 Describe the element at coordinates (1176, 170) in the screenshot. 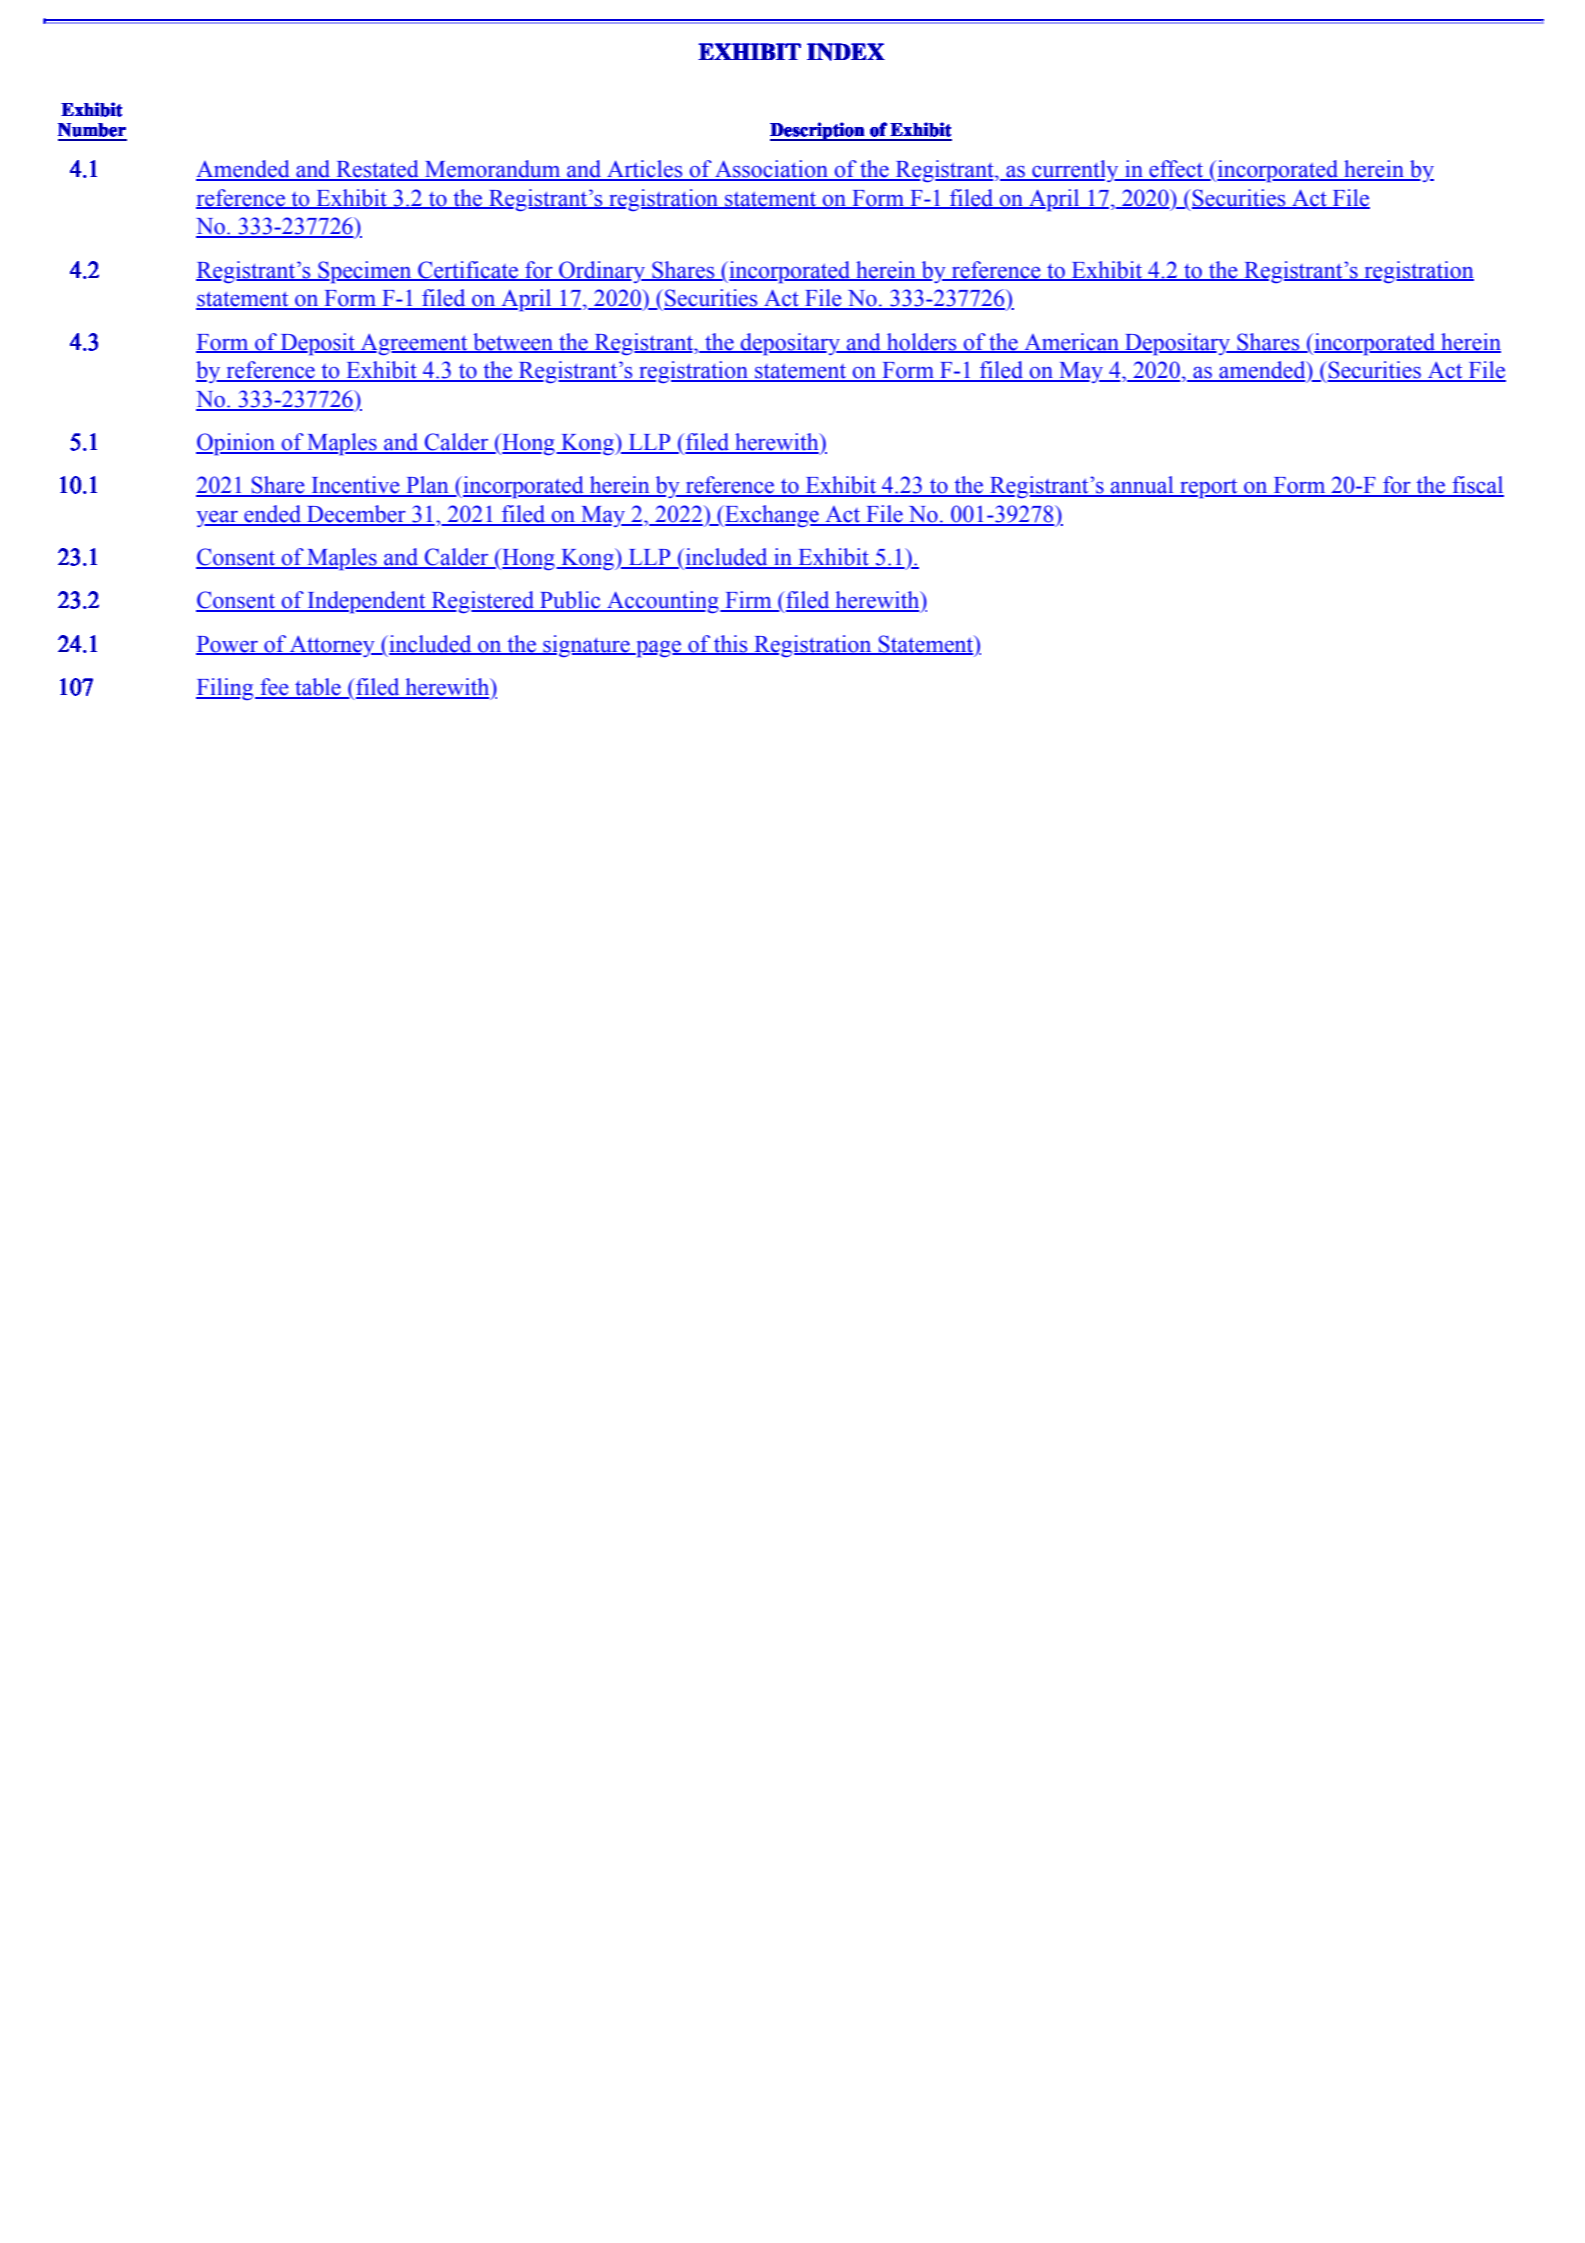

I see `effect` at that location.
